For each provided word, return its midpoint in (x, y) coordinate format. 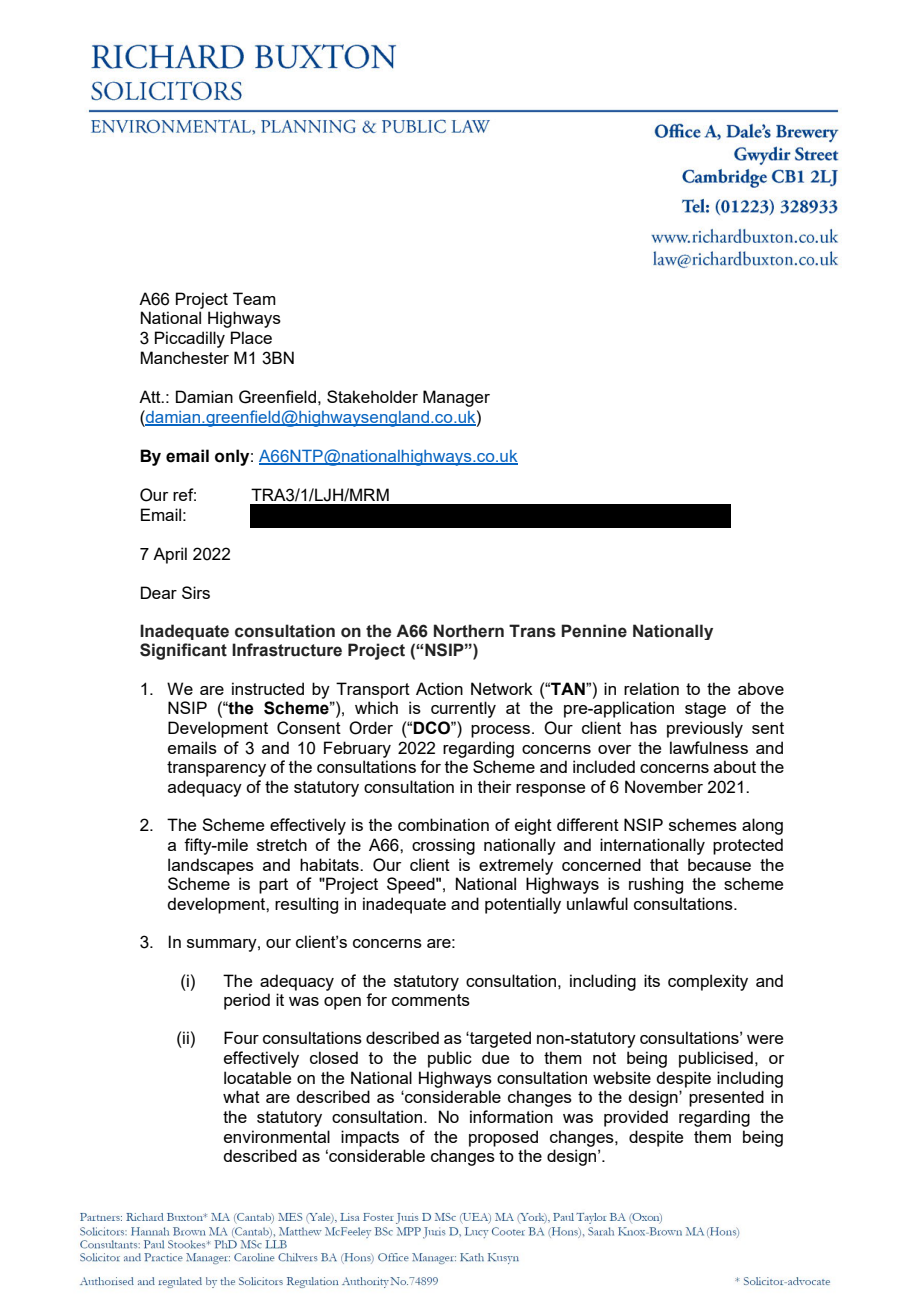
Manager (456, 398)
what (241, 1096)
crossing (443, 846)
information (511, 1116)
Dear (159, 592)
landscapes (211, 866)
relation (651, 688)
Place (251, 337)
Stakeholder (372, 396)
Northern (469, 631)
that (664, 864)
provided (636, 1118)
